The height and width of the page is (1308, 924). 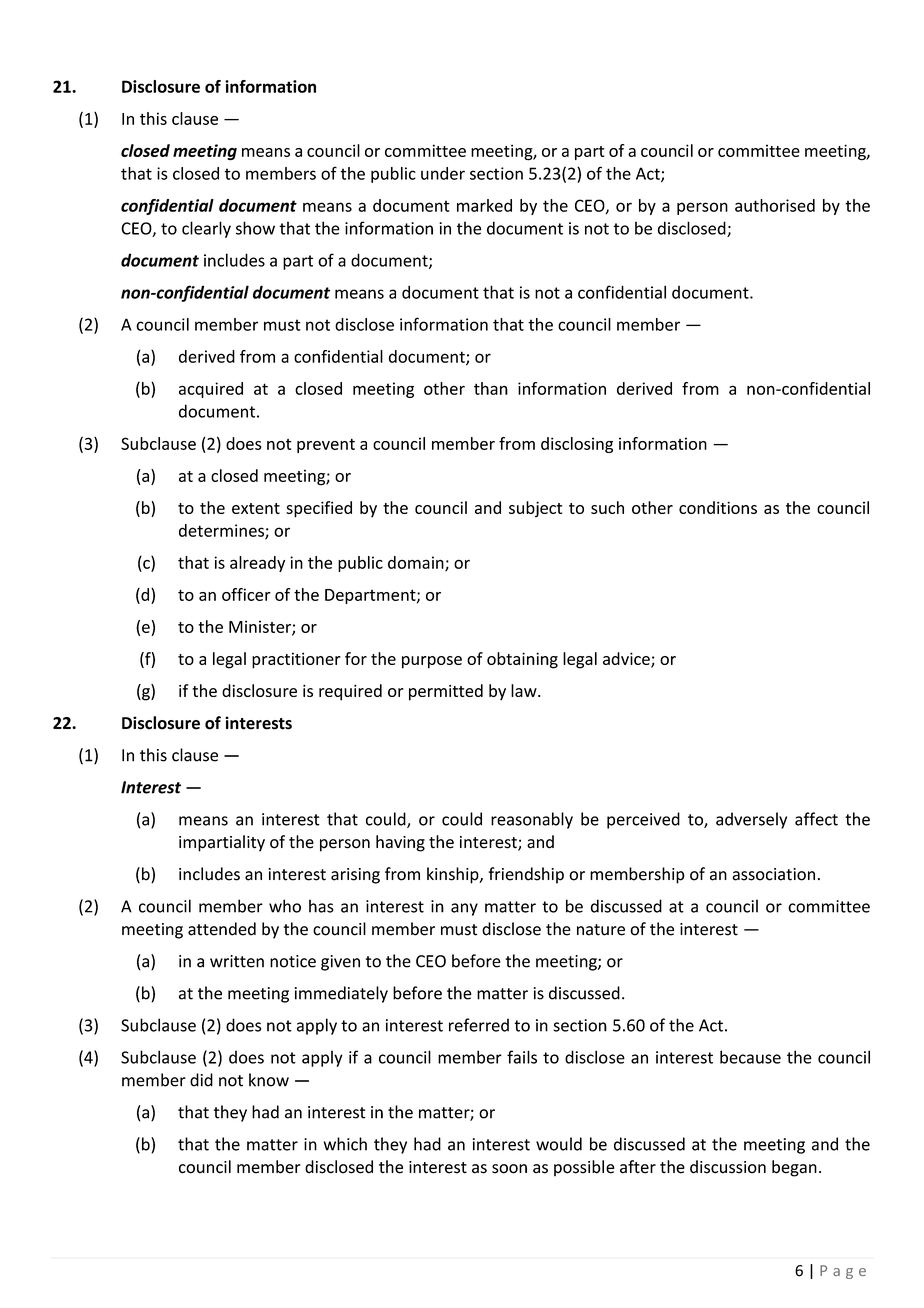 What do you see at coordinates (491, 388) in the page?
I see `than` at bounding box center [491, 388].
